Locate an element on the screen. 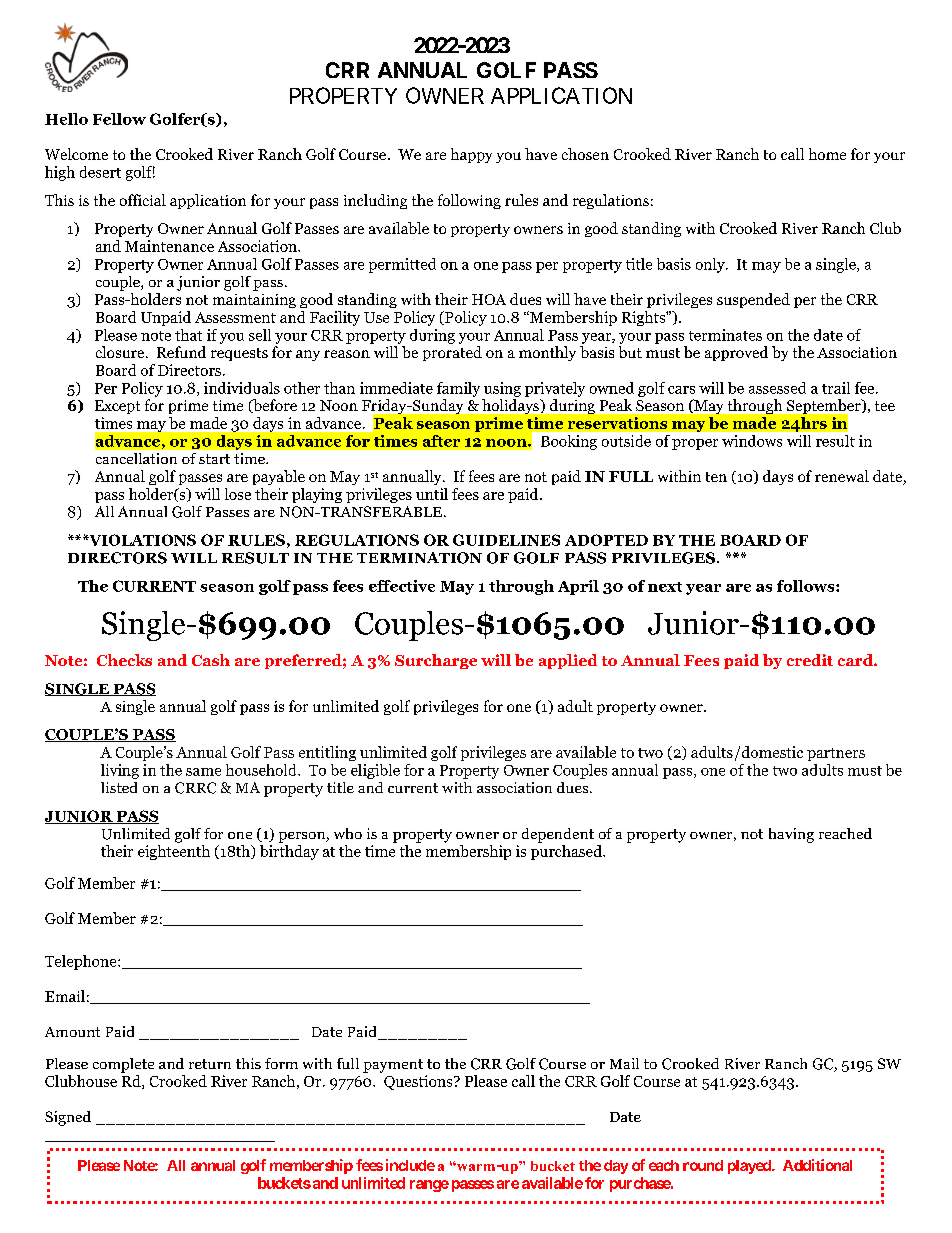 The width and height of the screenshot is (952, 1233). Fellow is located at coordinates (119, 119).
